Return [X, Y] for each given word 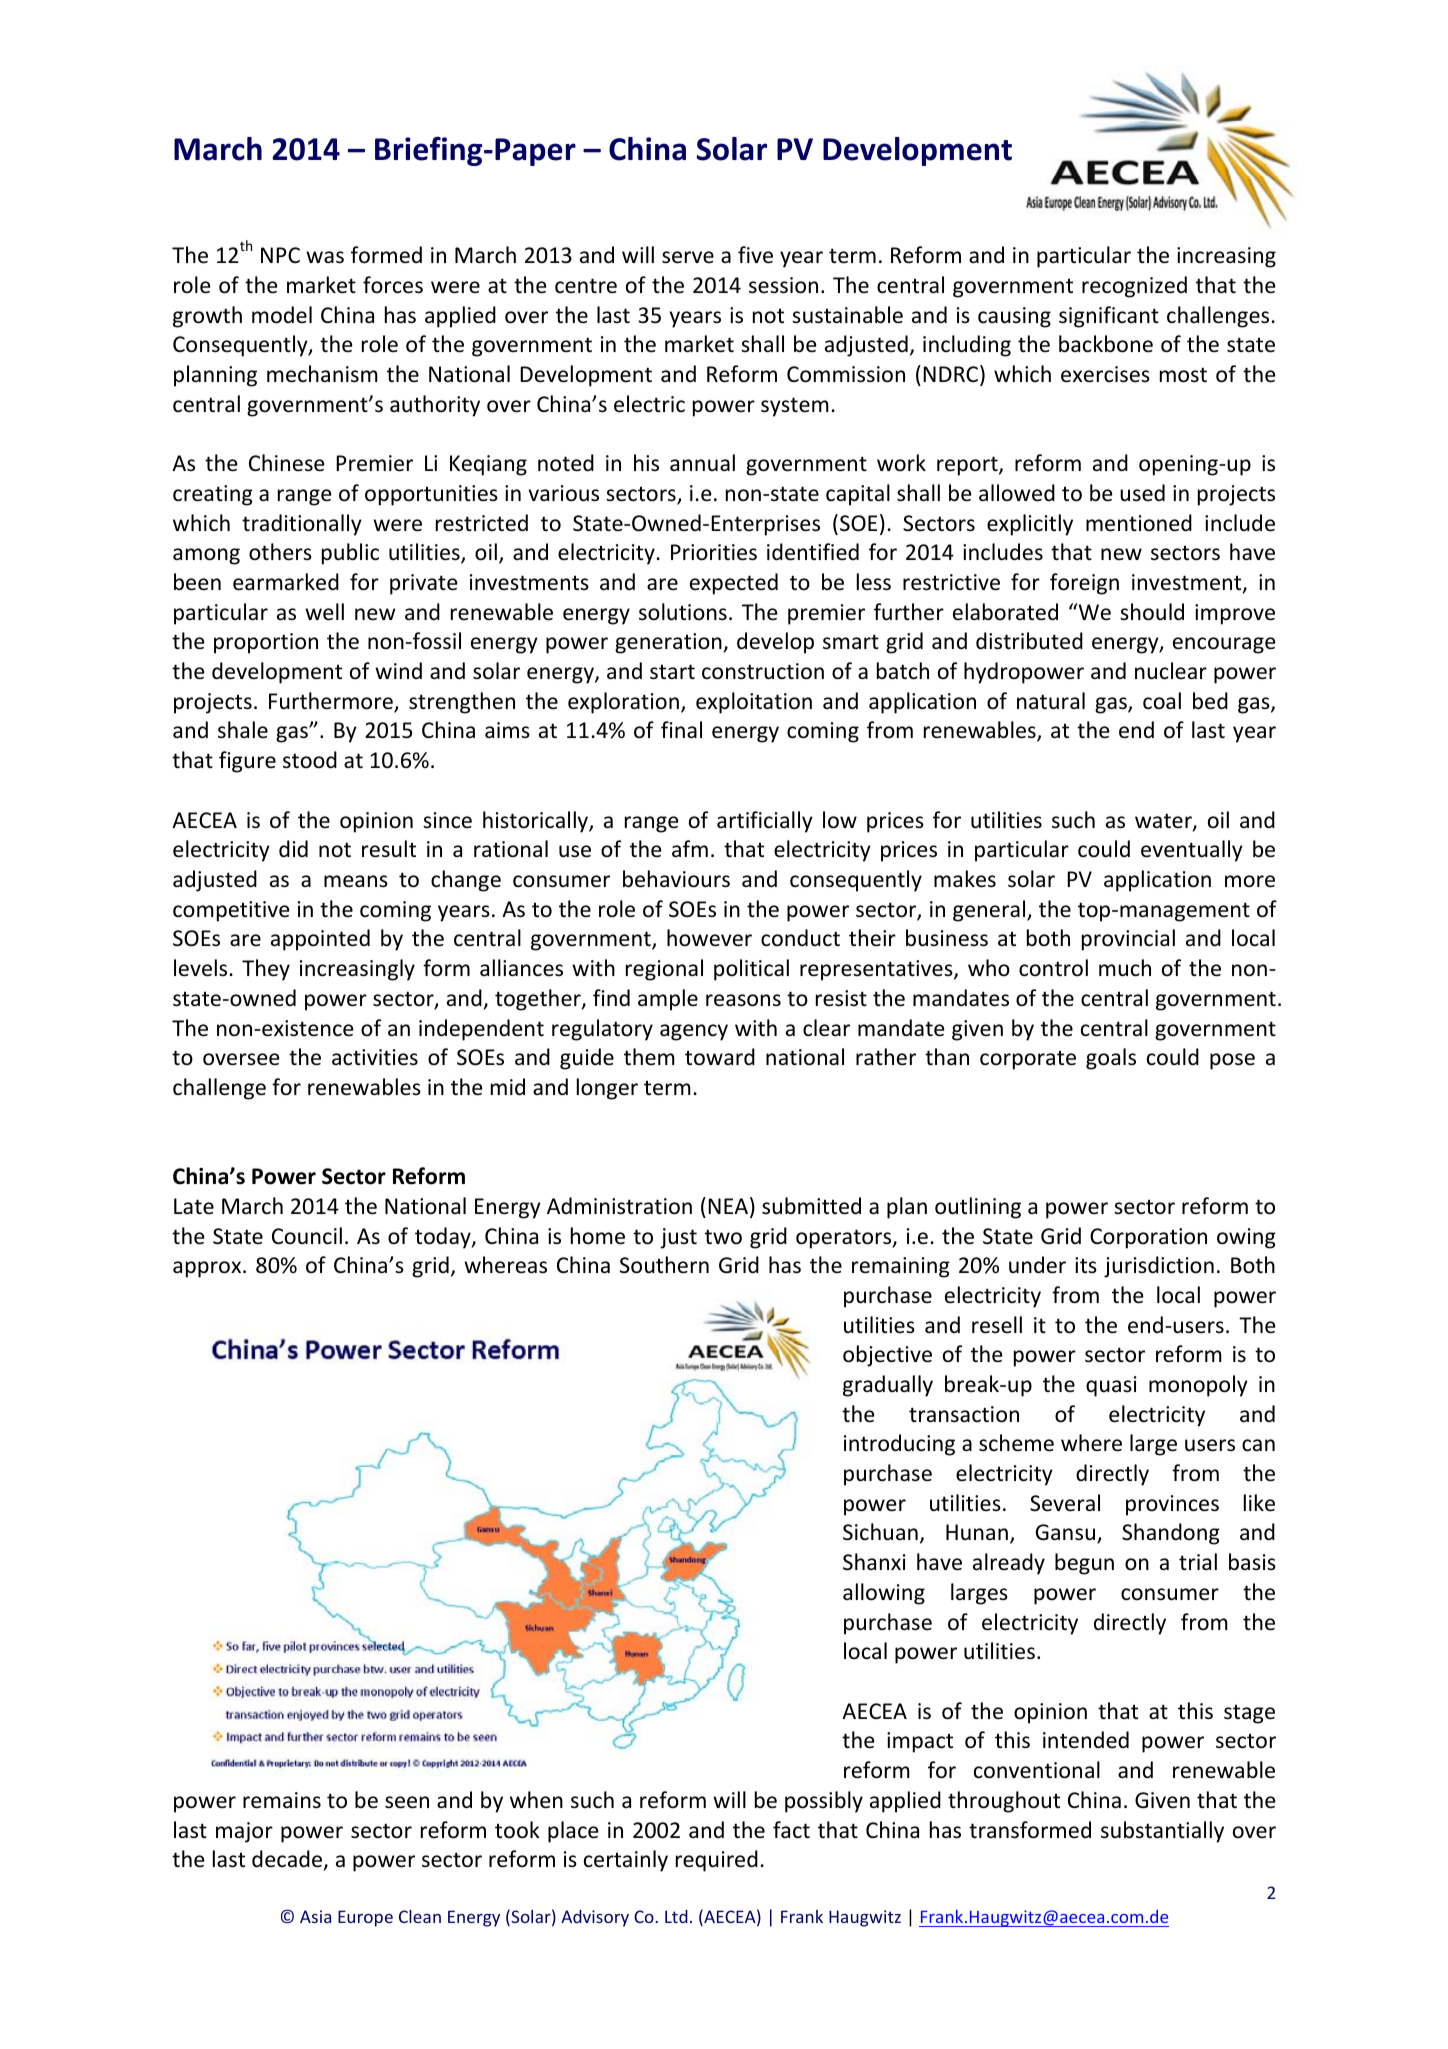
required [717, 1861]
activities [375, 1057]
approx [208, 1269]
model [282, 315]
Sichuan [880, 1532]
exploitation [754, 703]
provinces [1172, 1505]
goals [1111, 1059]
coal [1162, 700]
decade [287, 1859]
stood [310, 760]
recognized [1134, 287]
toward [720, 1057]
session [783, 285]
